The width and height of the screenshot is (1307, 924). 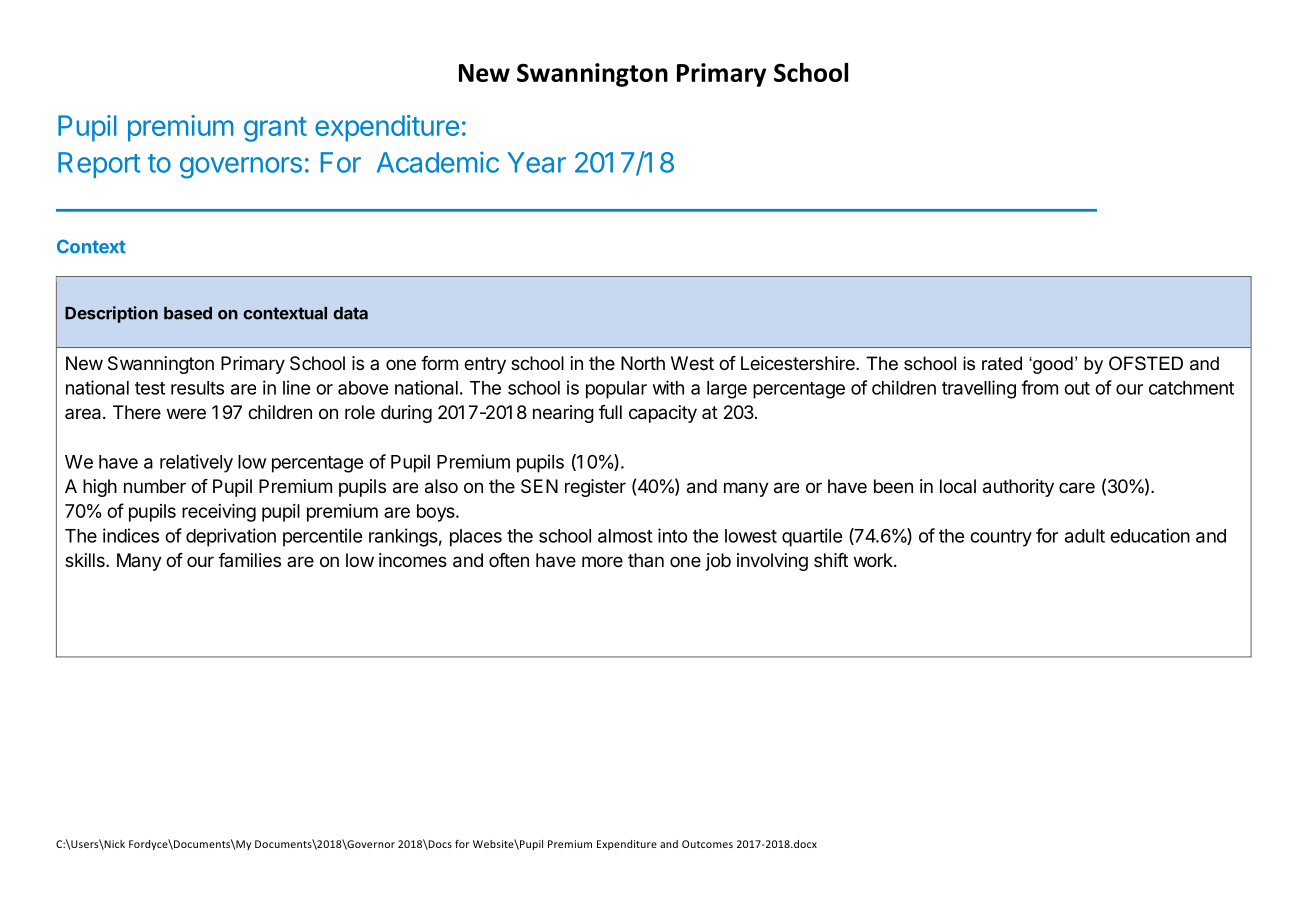 I want to click on than, so click(x=646, y=560).
